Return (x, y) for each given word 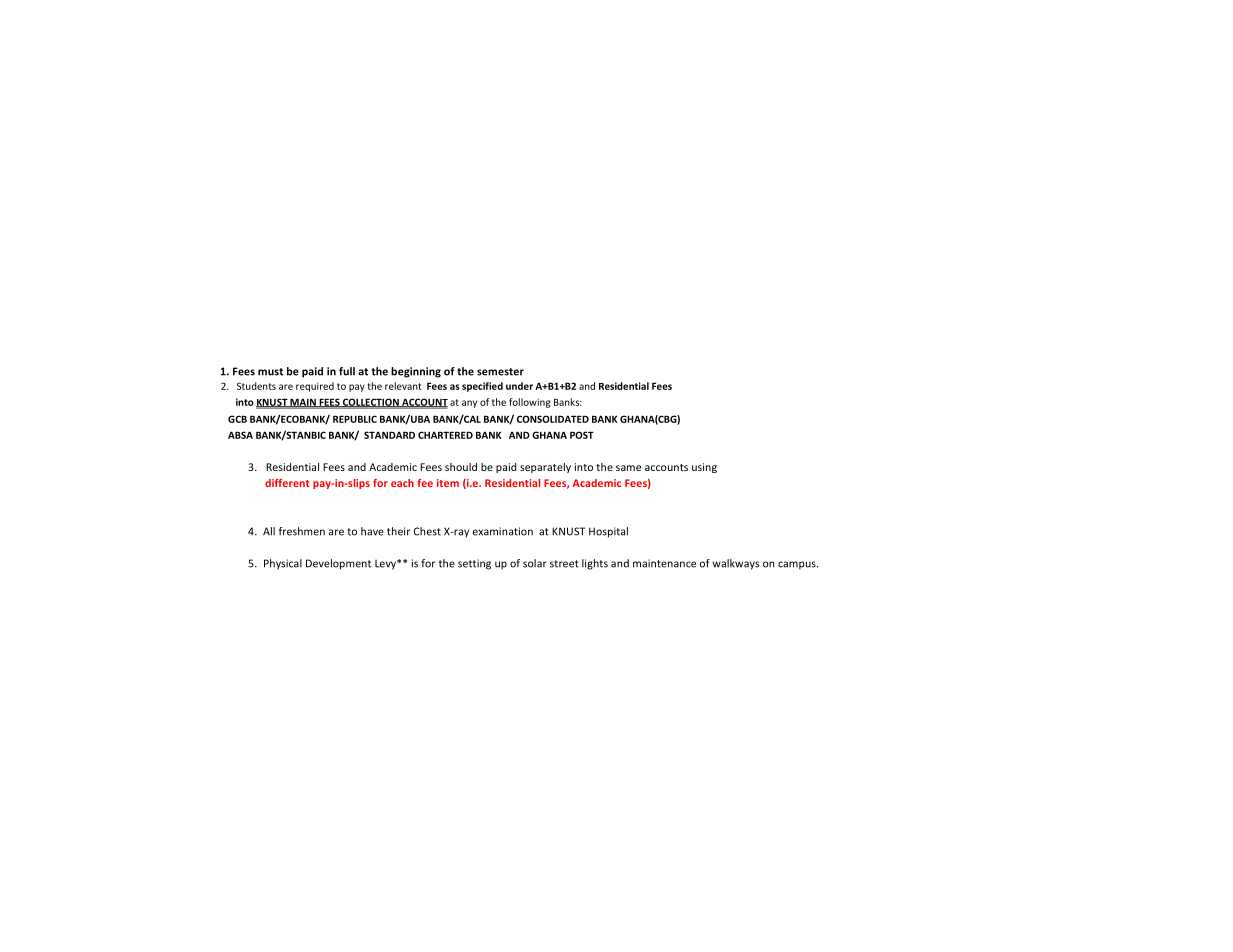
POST (582, 435)
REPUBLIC (355, 419)
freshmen (302, 531)
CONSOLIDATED (553, 419)
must (270, 372)
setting (474, 564)
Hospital (608, 532)
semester (500, 372)
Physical (283, 564)
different (287, 483)
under (519, 386)
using (704, 468)
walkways (735, 564)
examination (503, 531)
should (461, 467)
